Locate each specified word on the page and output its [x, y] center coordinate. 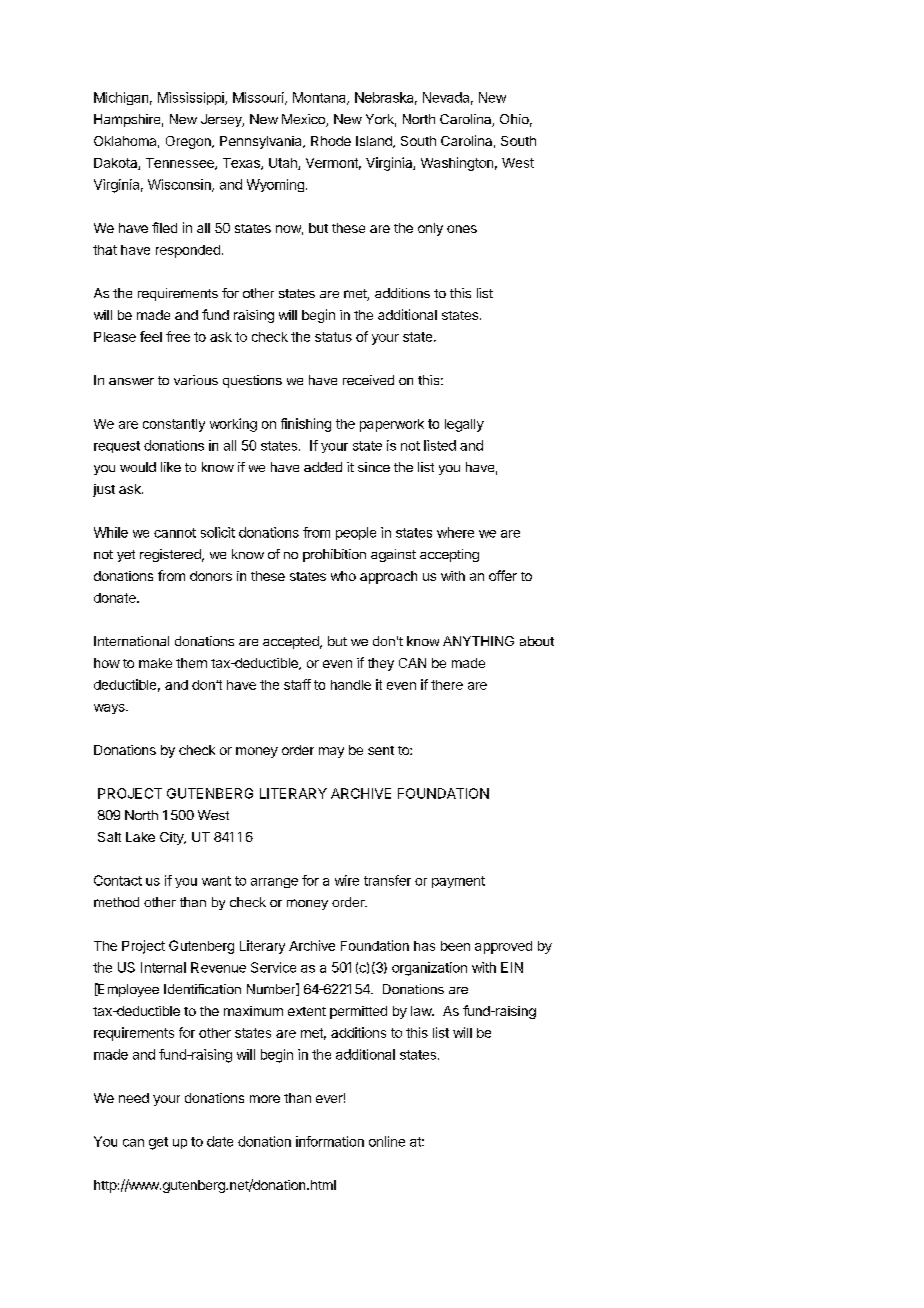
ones [462, 229]
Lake [140, 837]
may [331, 752]
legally [464, 425]
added [323, 467]
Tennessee [181, 164]
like [171, 467]
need [134, 1098]
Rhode [331, 141]
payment [458, 882]
